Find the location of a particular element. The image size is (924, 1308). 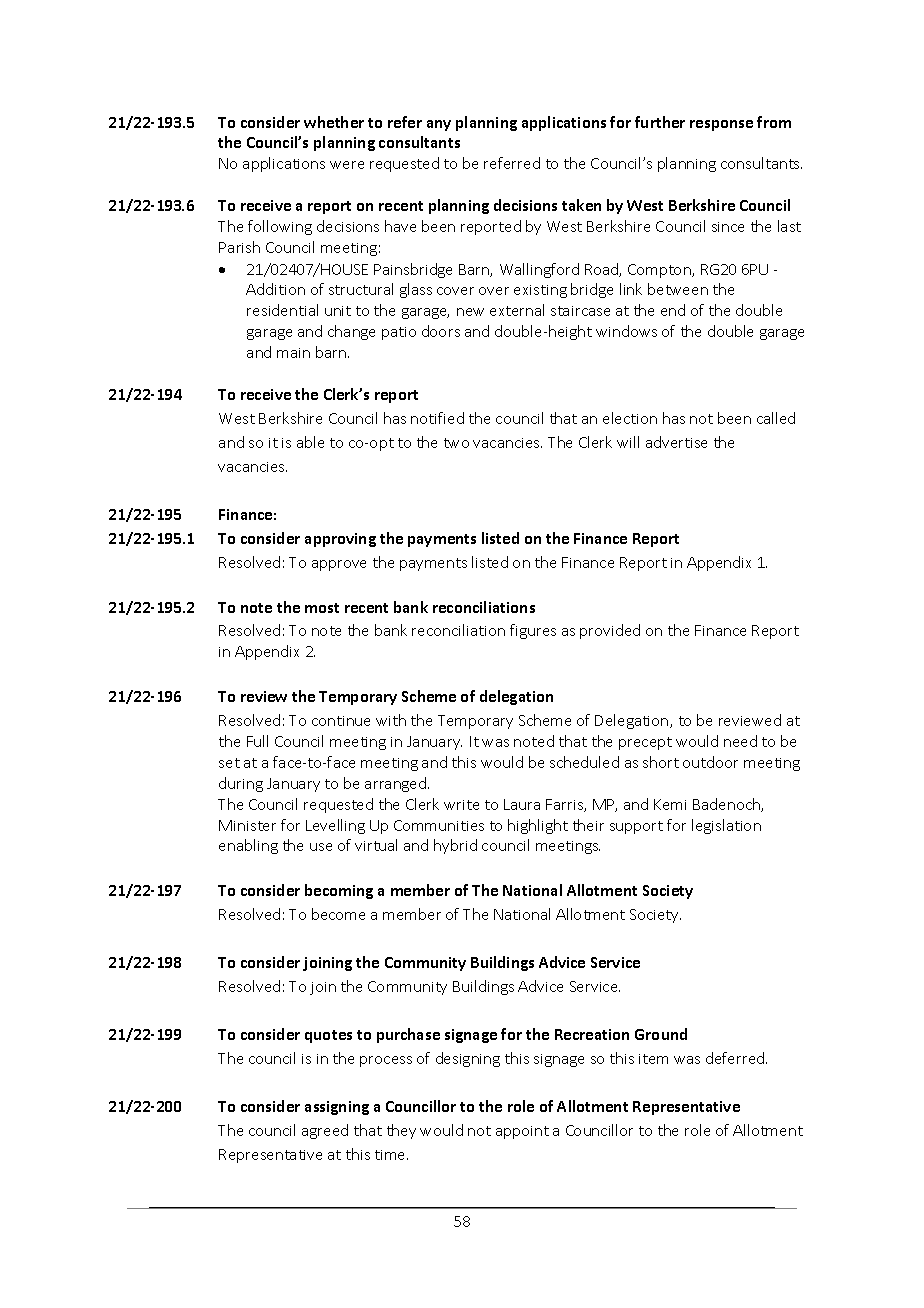

agreed is located at coordinates (325, 1131).
